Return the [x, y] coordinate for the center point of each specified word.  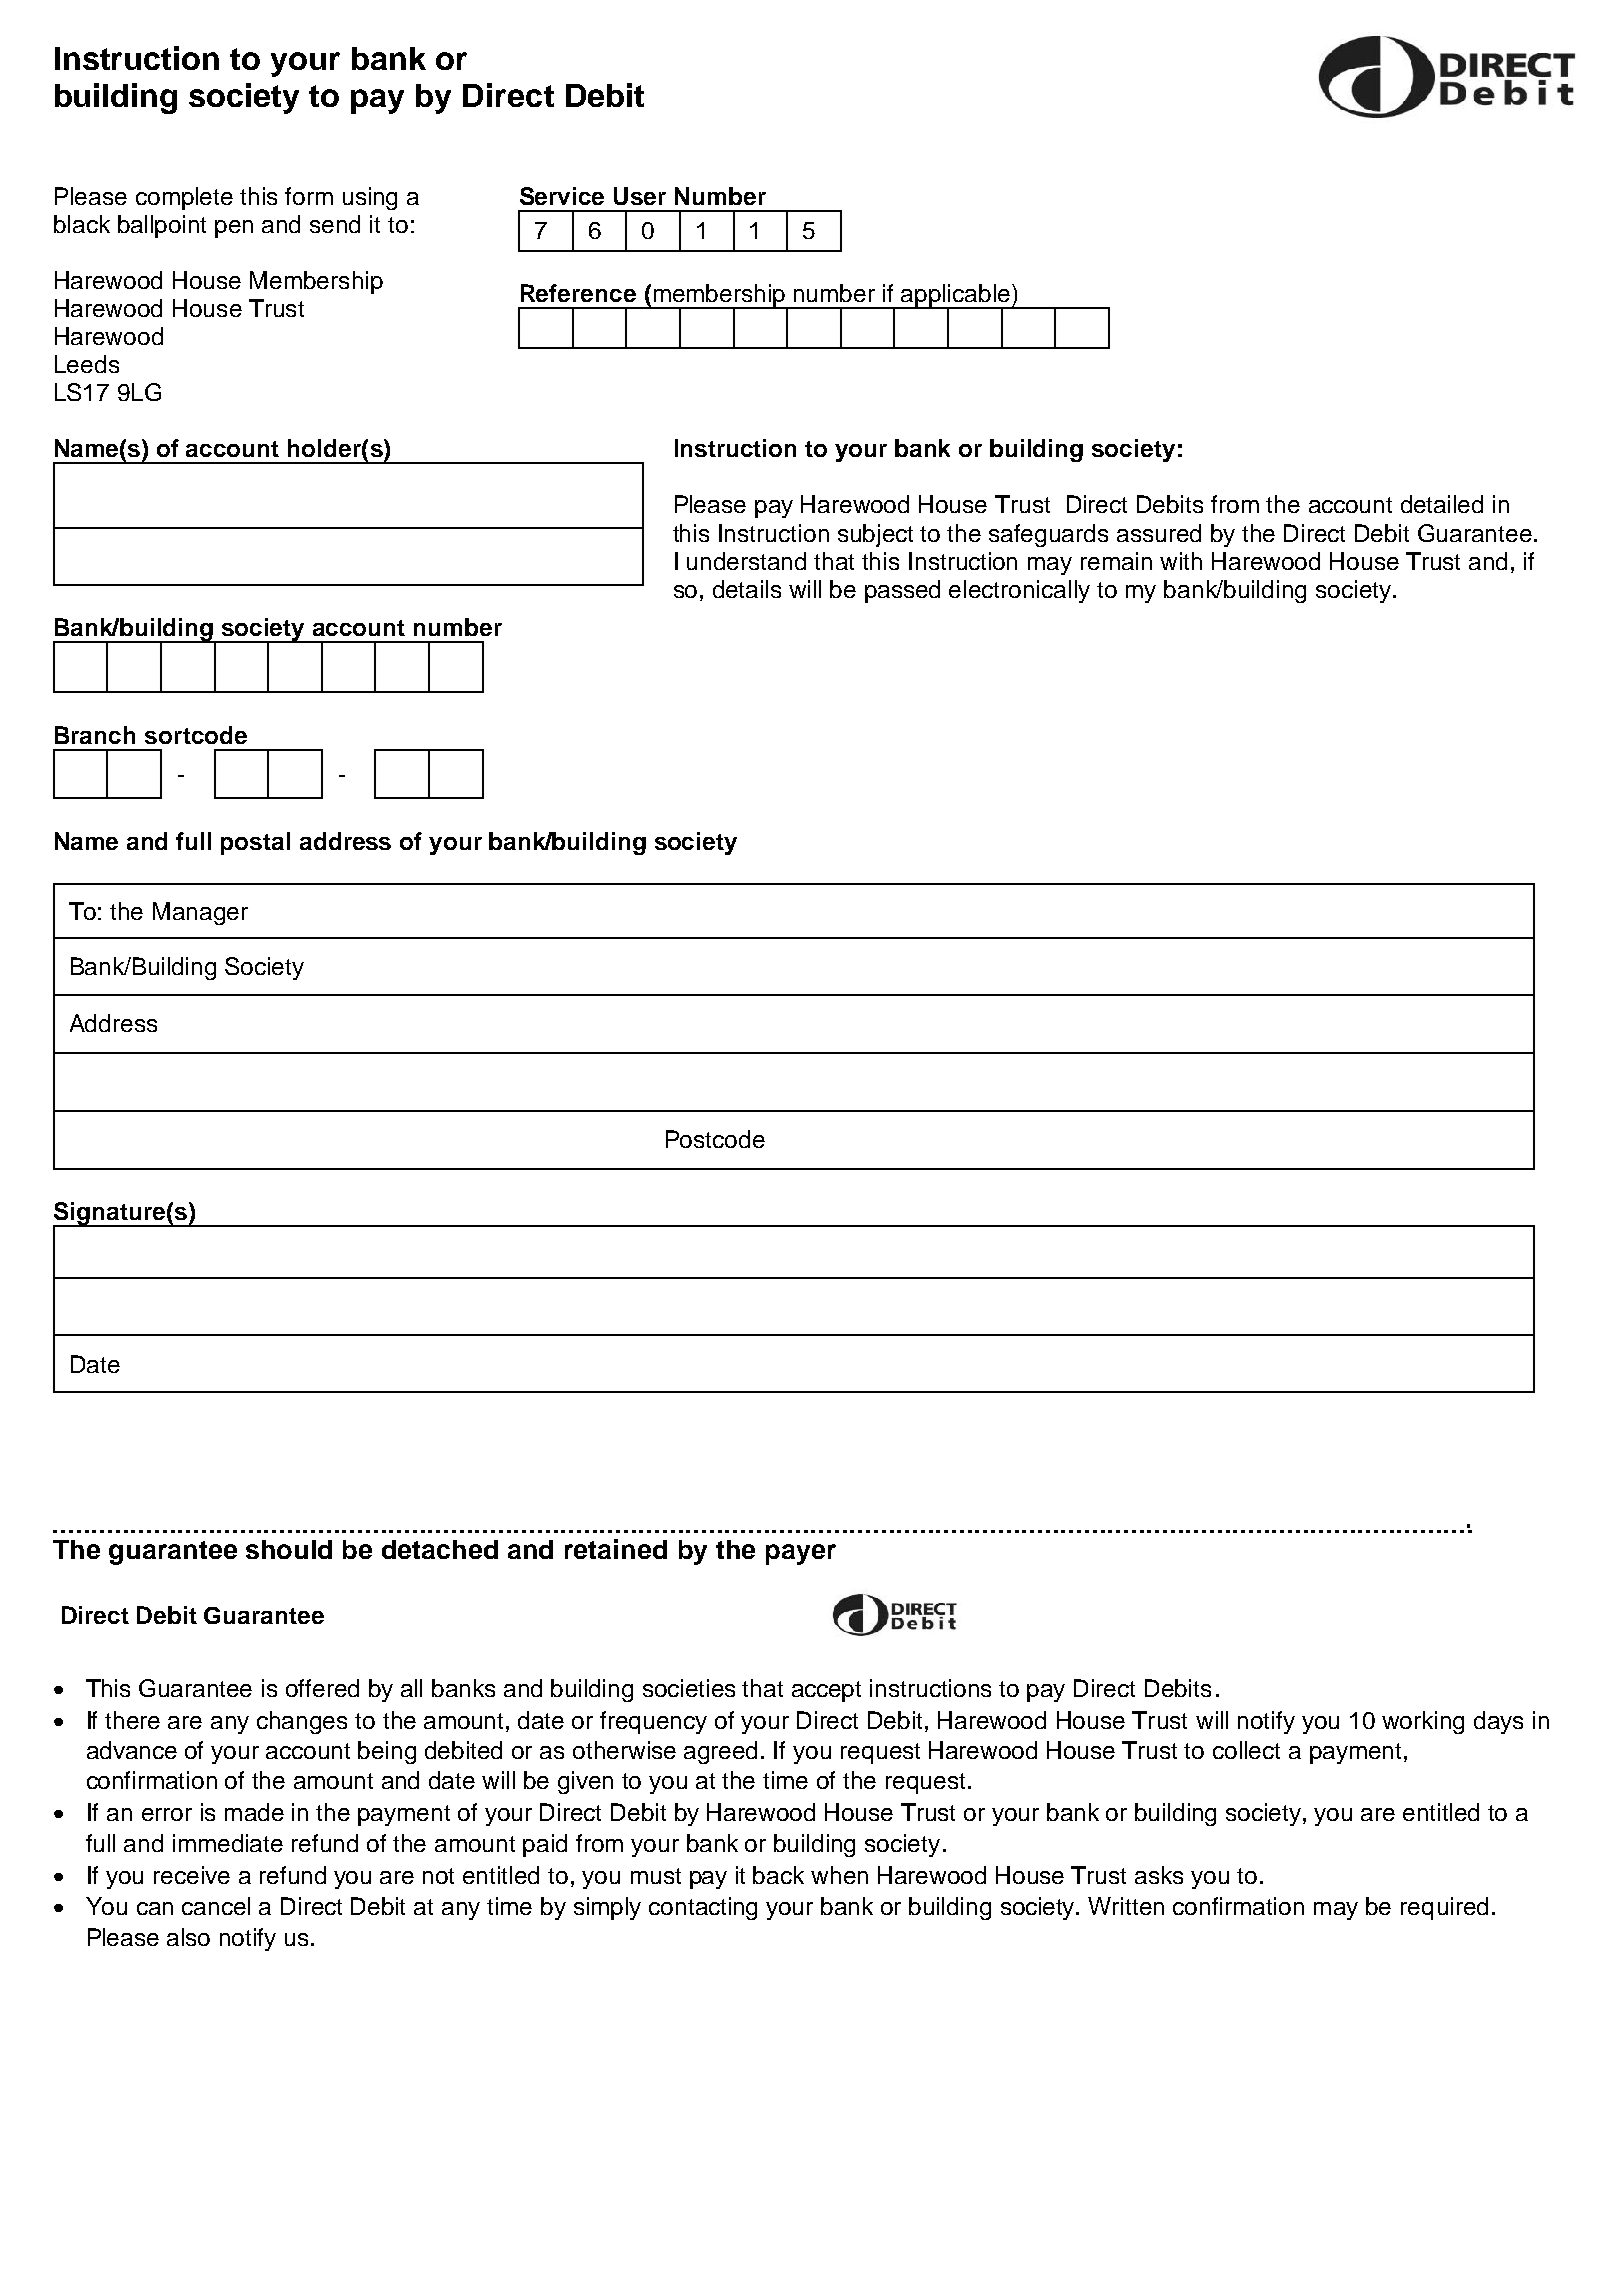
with [1181, 561]
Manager [200, 913]
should [289, 1549]
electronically [1019, 591]
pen [234, 229]
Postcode [715, 1139]
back [778, 1875]
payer [801, 1554]
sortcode [196, 735]
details [747, 589]
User [640, 196]
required [1444, 1908]
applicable [956, 297]
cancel [216, 1906]
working [1423, 1722]
